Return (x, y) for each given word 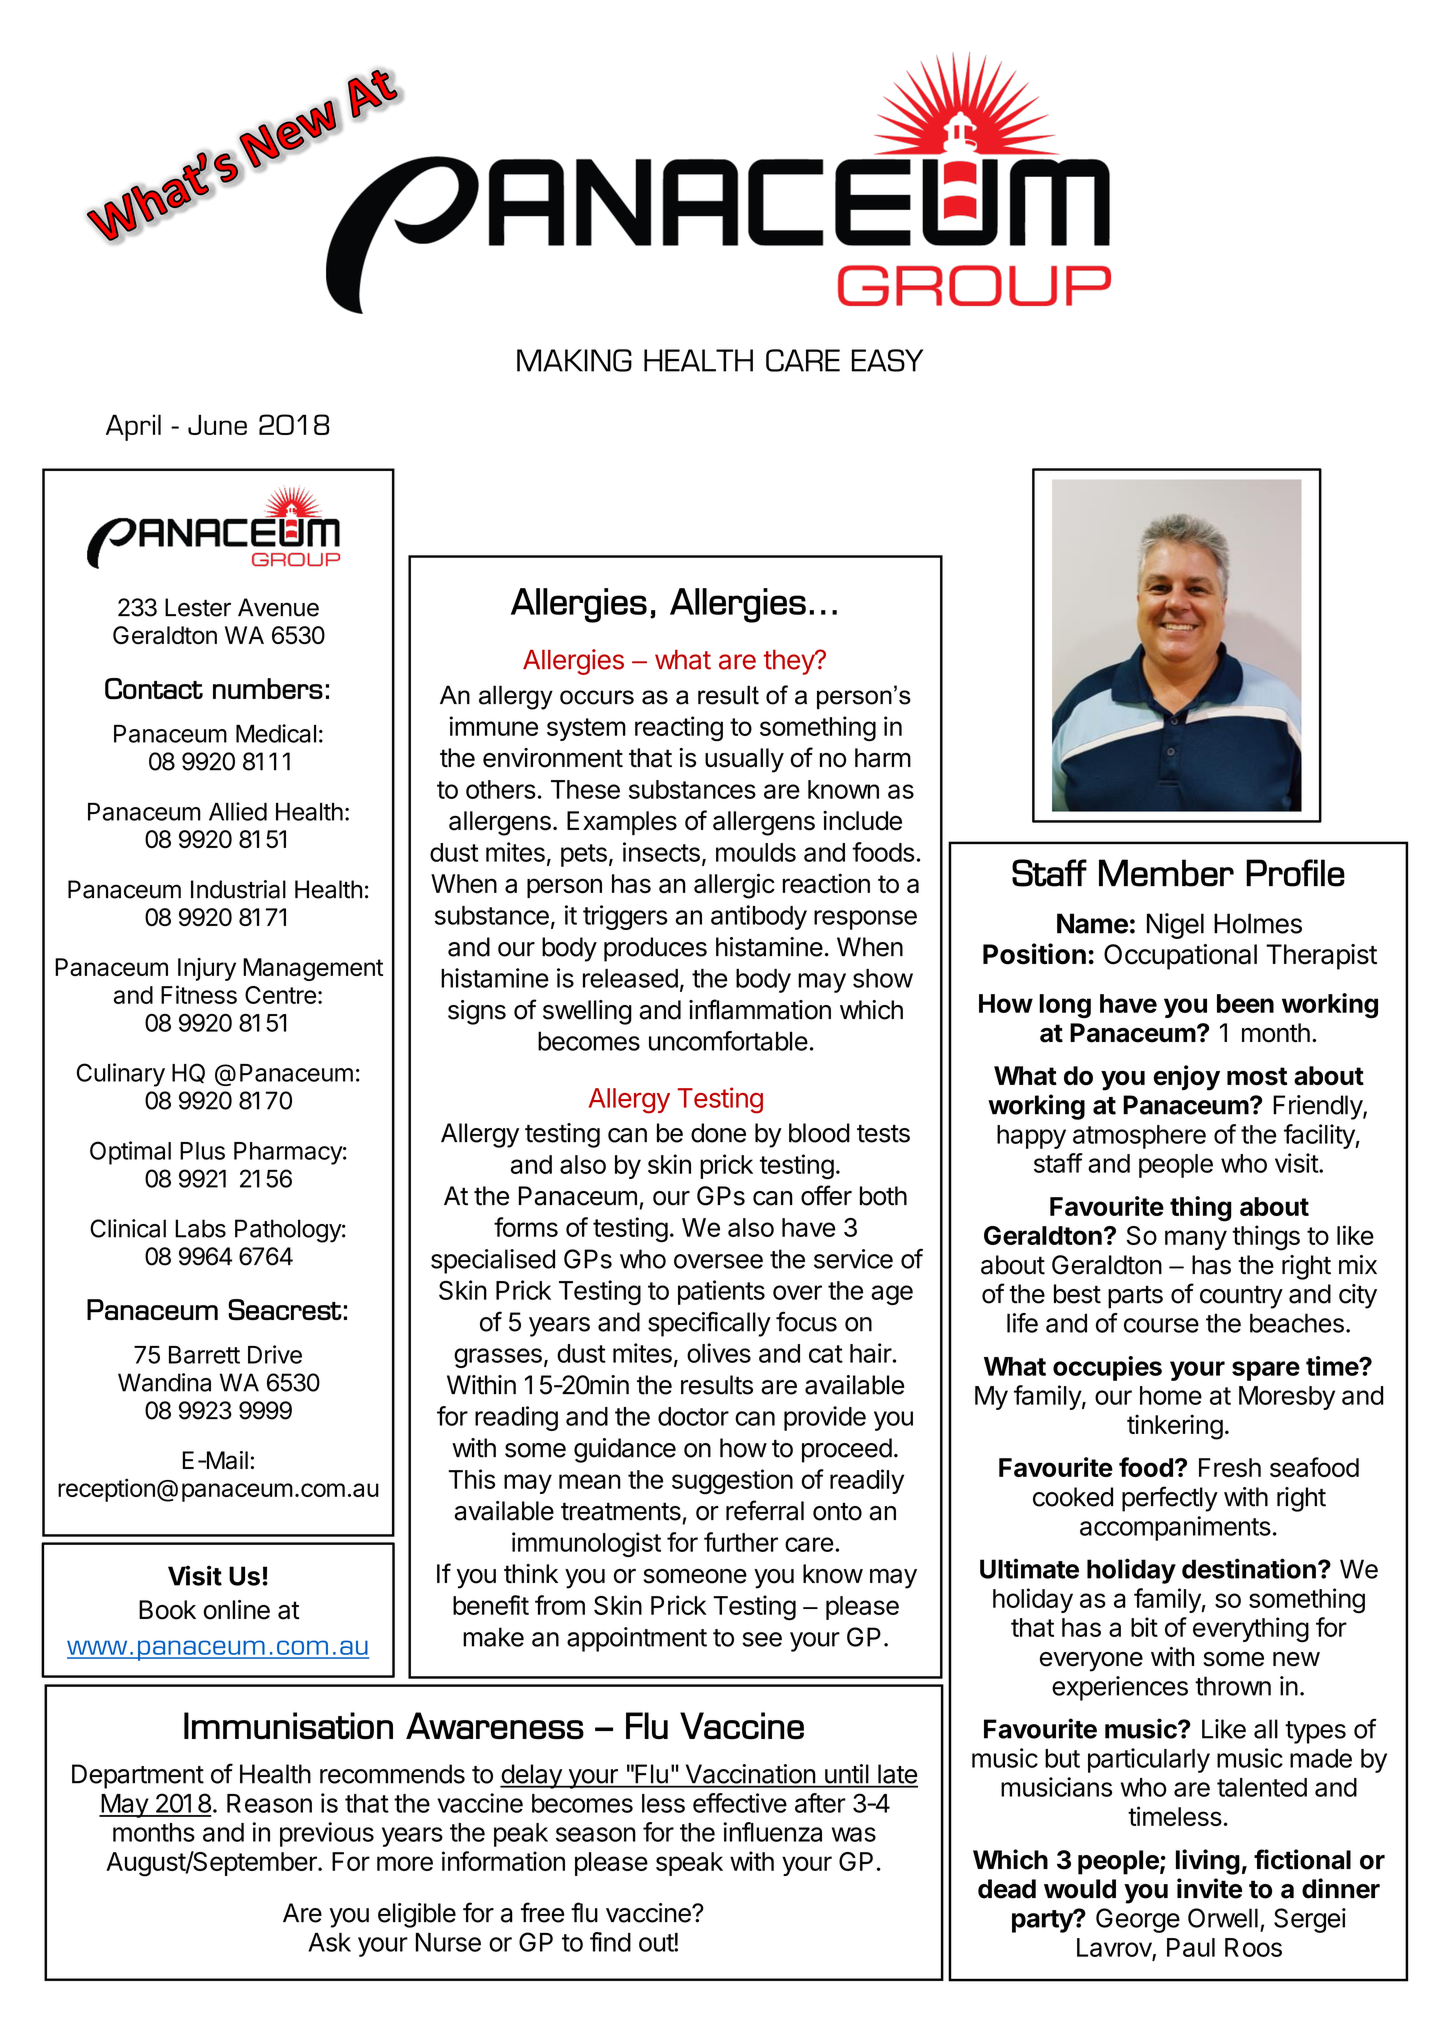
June (217, 424)
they (790, 662)
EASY (887, 360)
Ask (329, 1942)
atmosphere (1139, 1137)
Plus (202, 1151)
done (718, 1133)
